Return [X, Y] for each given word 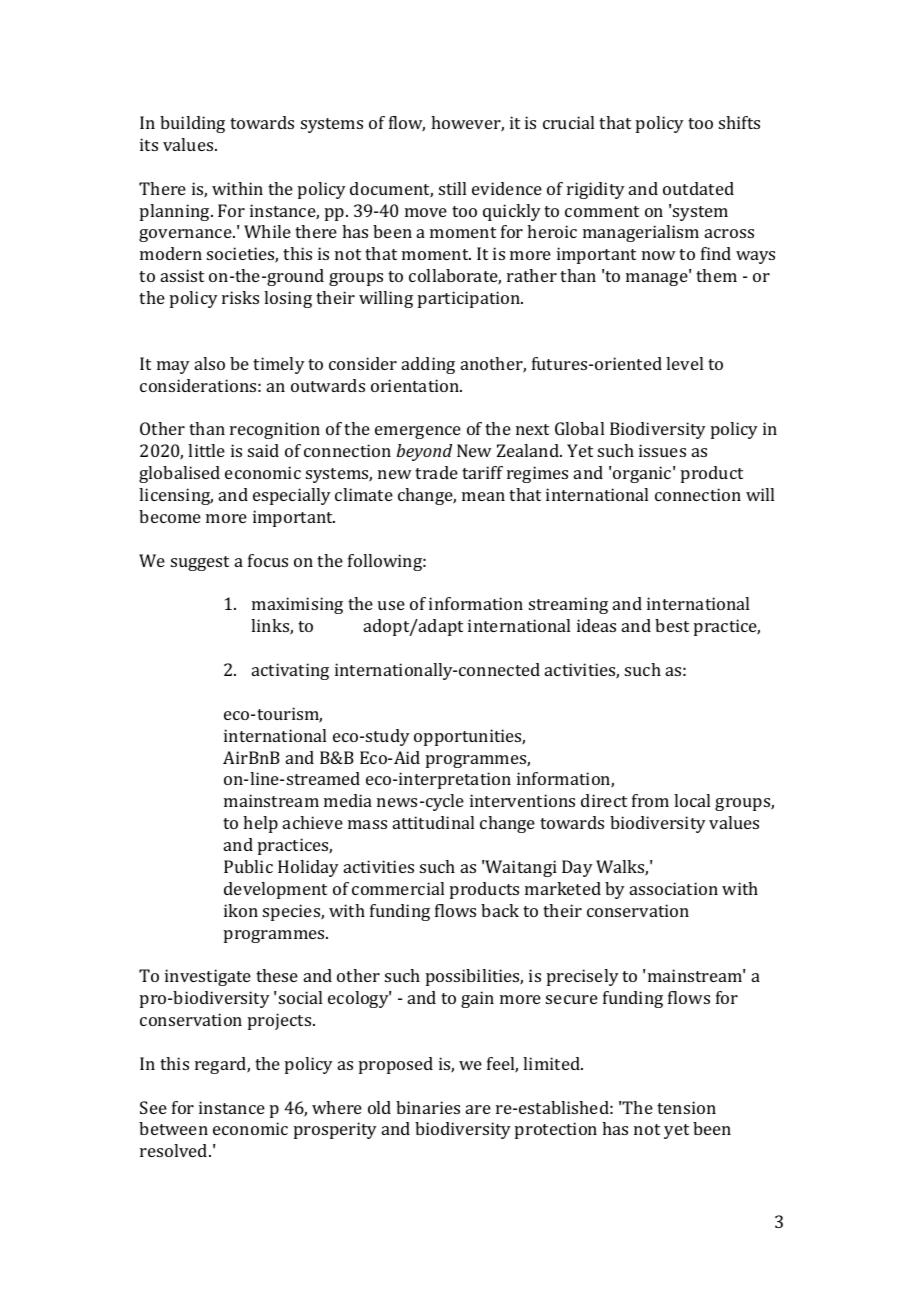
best [672, 625]
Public [248, 866]
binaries [428, 1107]
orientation [416, 385]
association [674, 888]
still [452, 188]
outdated [698, 188]
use [391, 605]
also [210, 363]
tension [686, 1107]
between [173, 1128]
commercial [398, 888]
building [192, 124]
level [684, 363]
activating [290, 671]
